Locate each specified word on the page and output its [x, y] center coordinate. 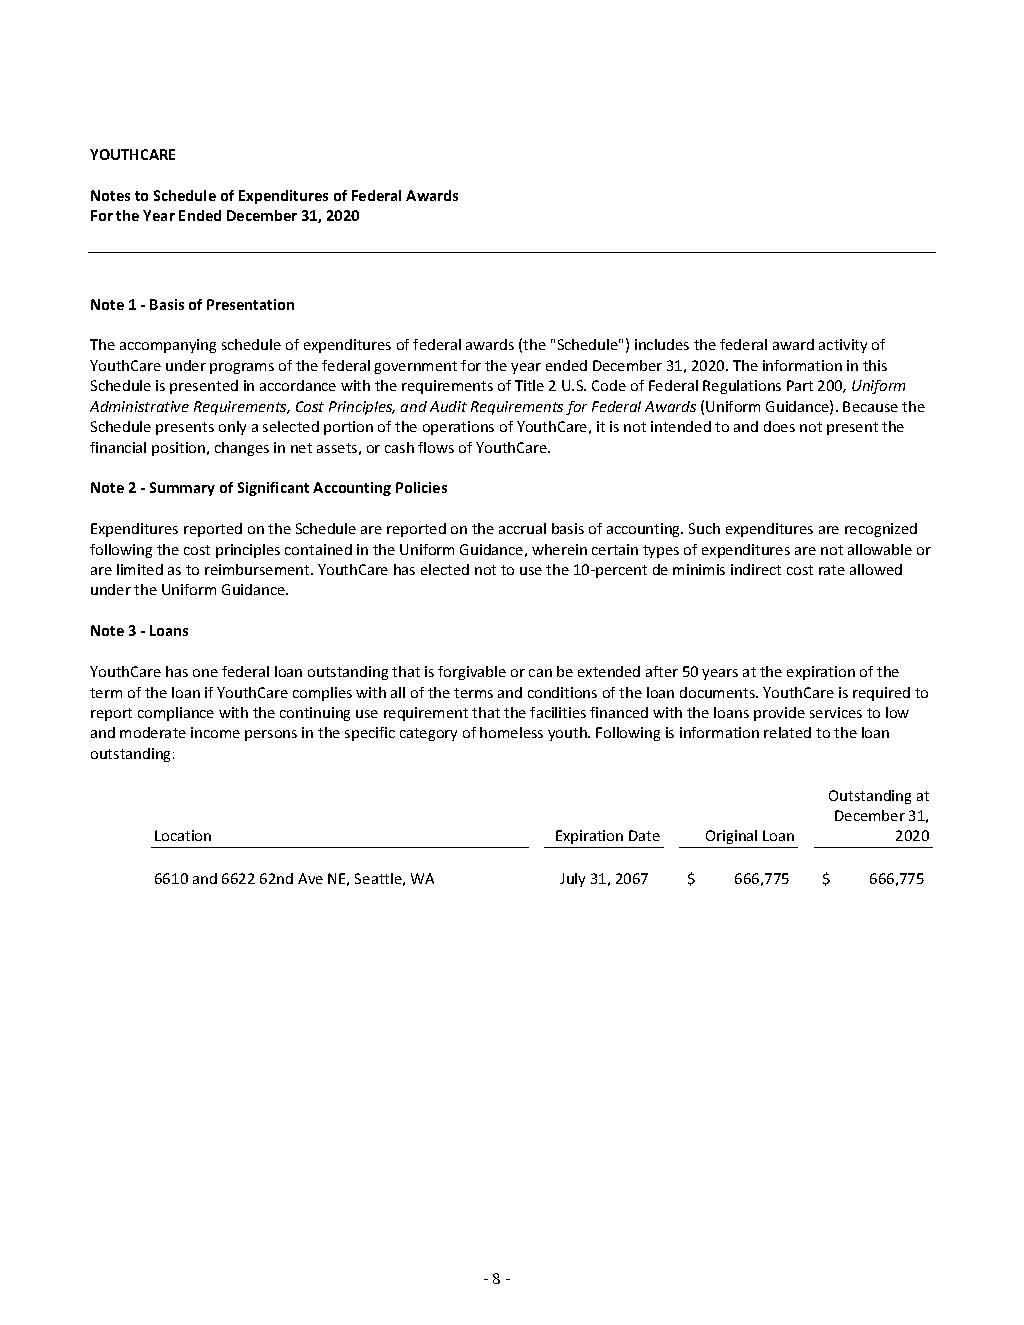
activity [843, 346]
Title [529, 385]
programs [242, 368]
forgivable [472, 673]
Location [183, 835]
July [572, 880]
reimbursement [258, 569]
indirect [756, 569]
